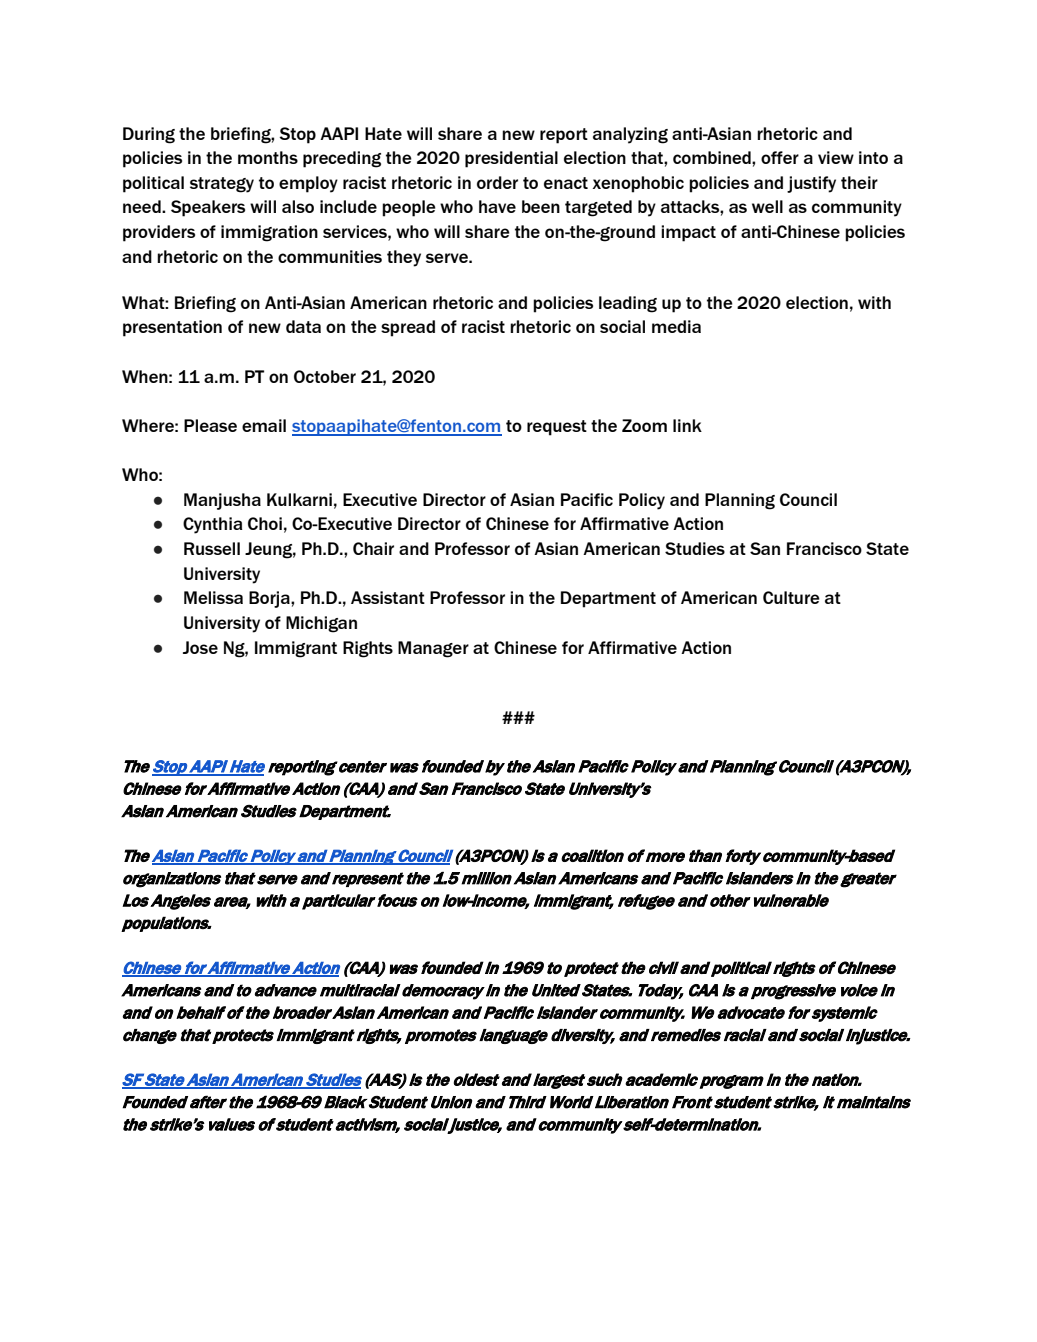 This screenshot has width=1037, height=1342. What do you see at coordinates (408, 328) in the screenshot?
I see `spread` at bounding box center [408, 328].
